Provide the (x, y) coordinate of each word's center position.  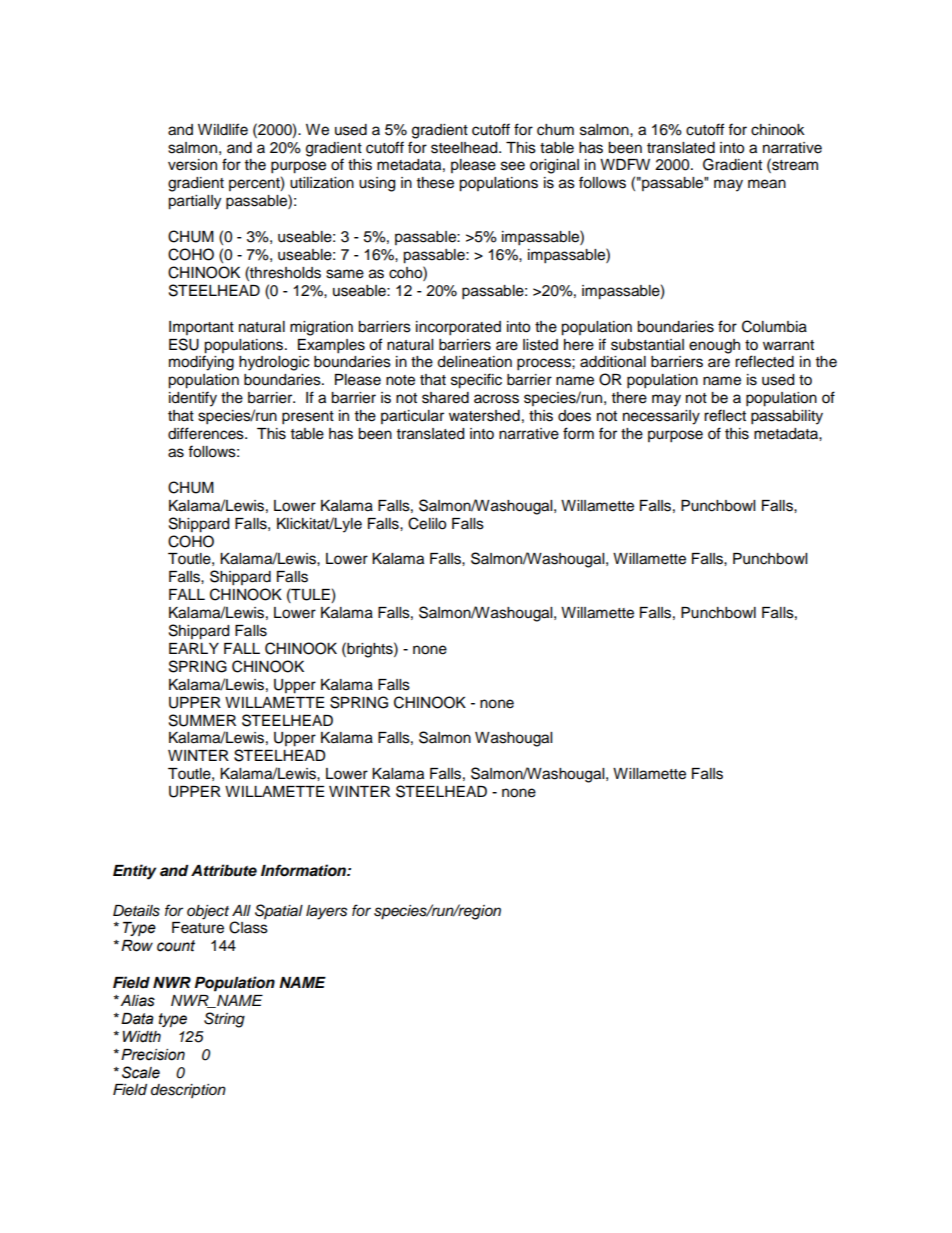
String (224, 1020)
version (192, 165)
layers (327, 912)
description (188, 1091)
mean (767, 184)
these (435, 183)
